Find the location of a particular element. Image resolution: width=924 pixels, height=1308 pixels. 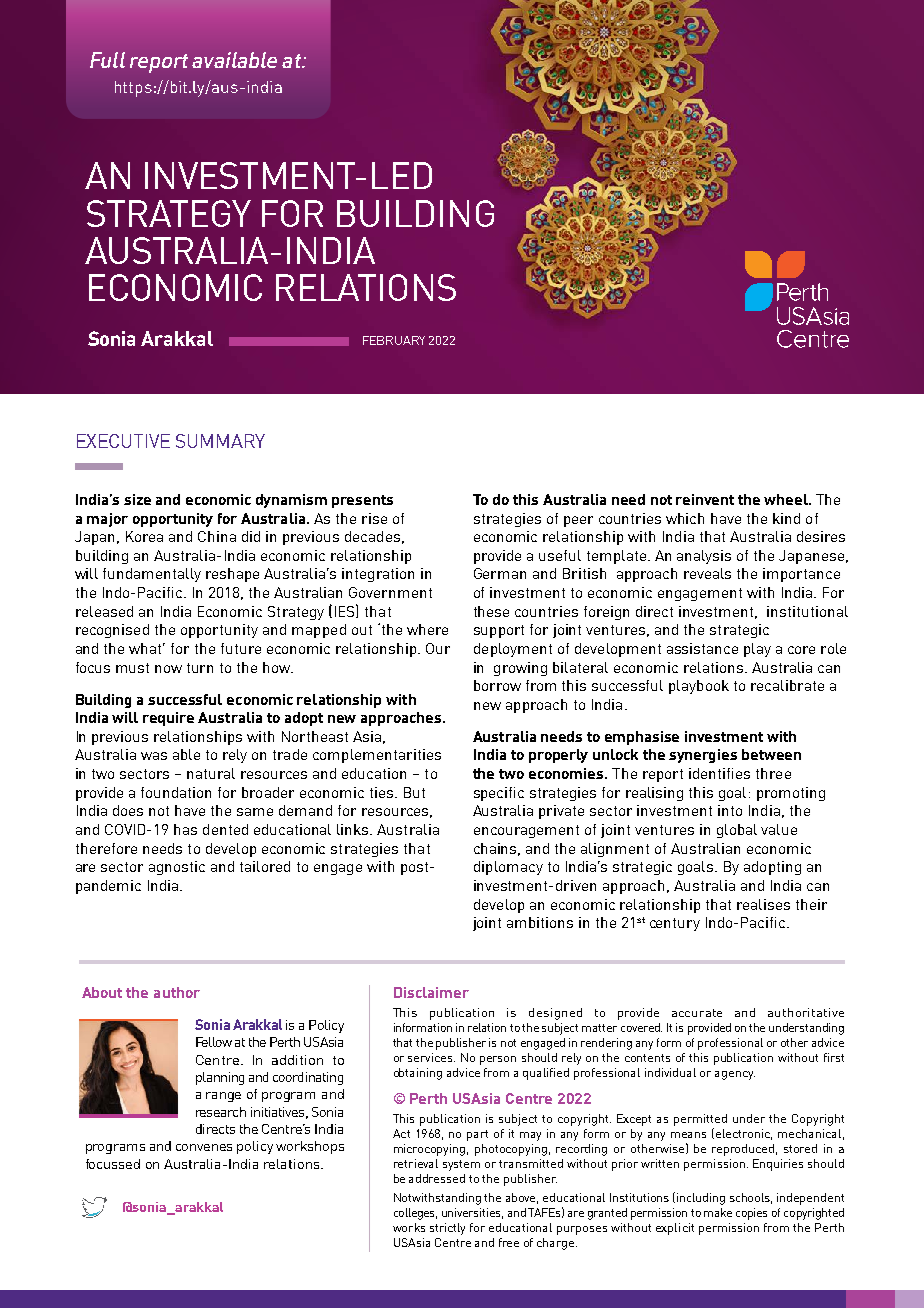

Full is located at coordinates (107, 60).
